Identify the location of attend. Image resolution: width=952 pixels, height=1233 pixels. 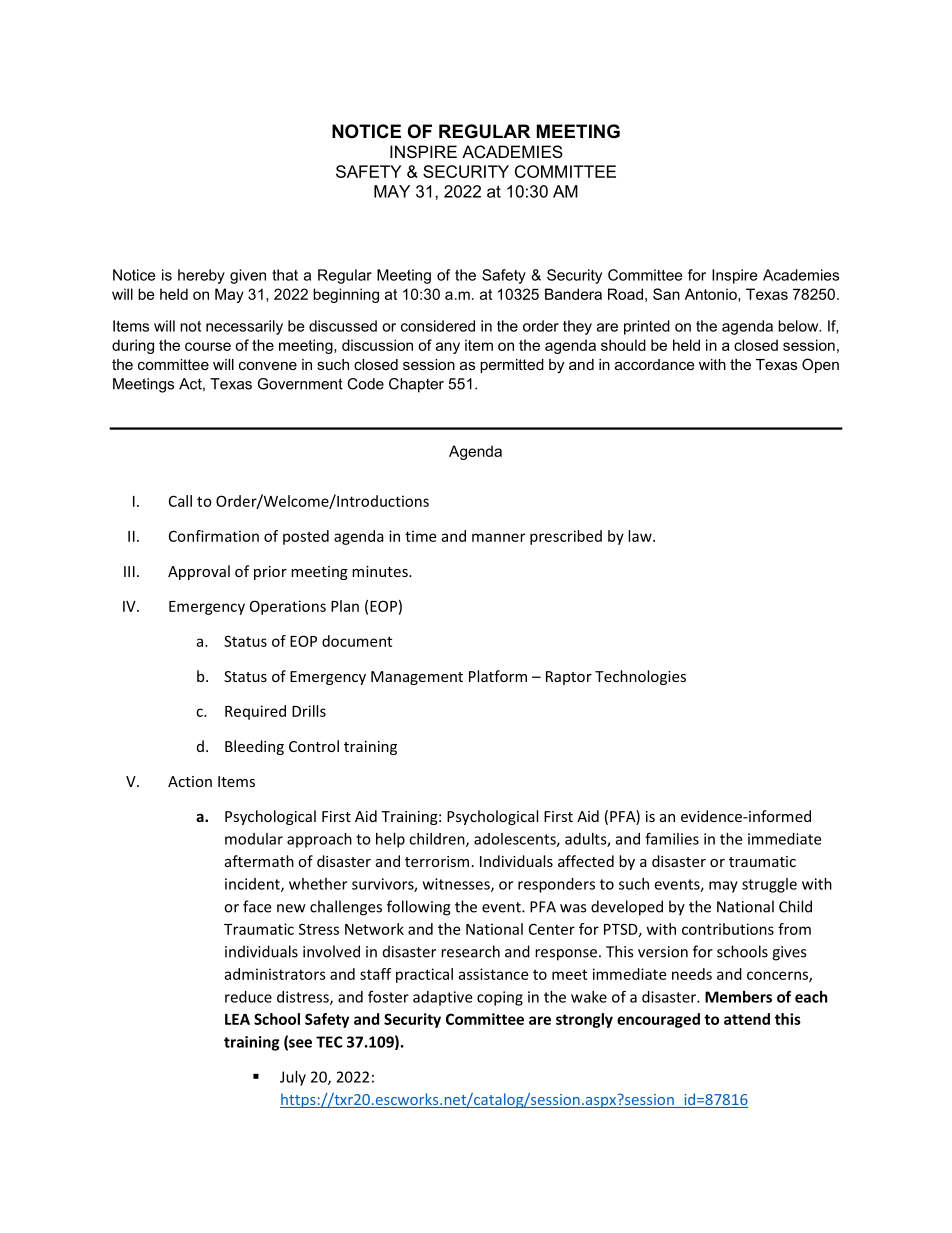
(747, 1019).
